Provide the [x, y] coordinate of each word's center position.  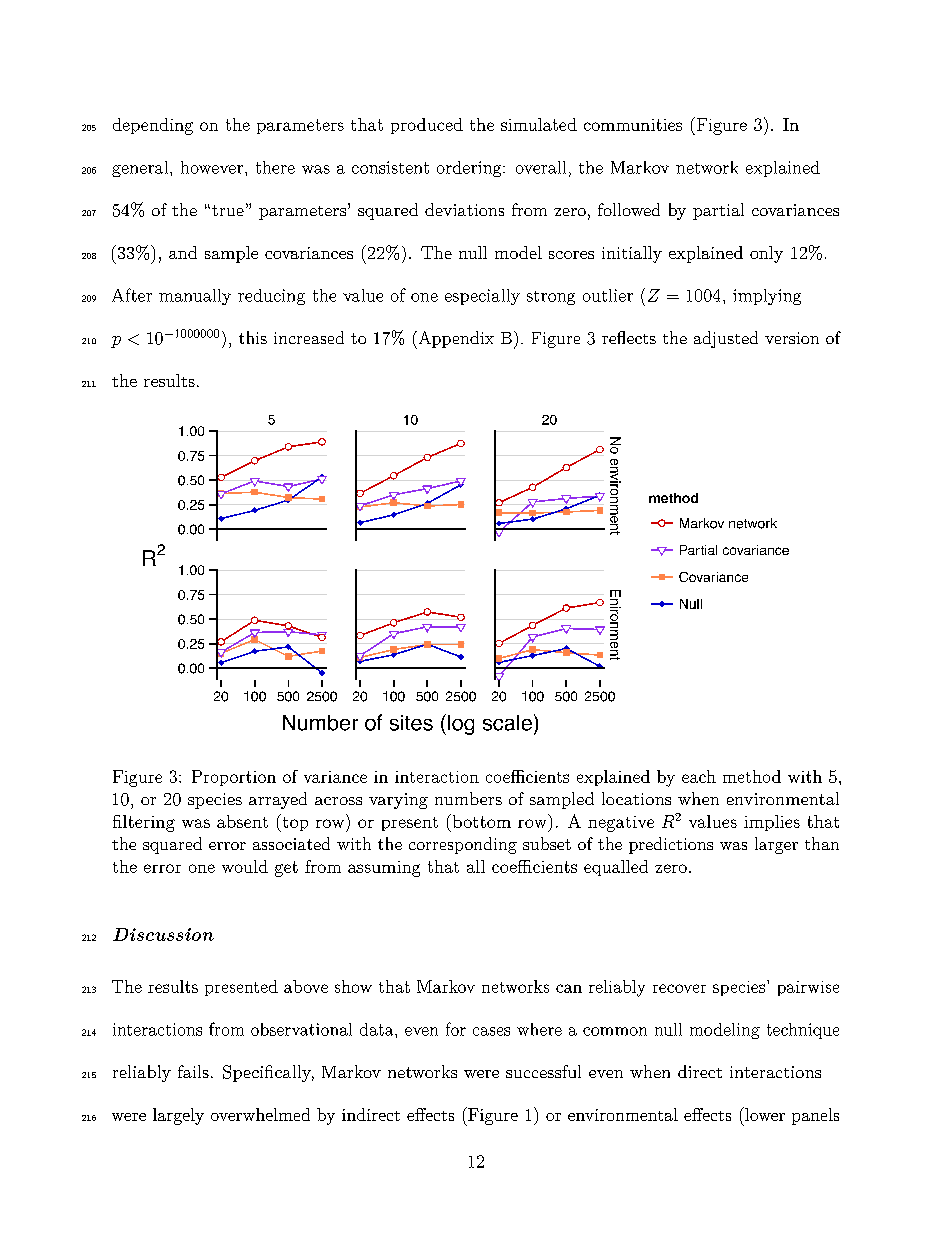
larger [776, 845]
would [245, 866]
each [699, 776]
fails [193, 1071]
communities [633, 125]
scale [507, 723]
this [253, 337]
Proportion [234, 778]
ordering [470, 169]
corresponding [463, 845]
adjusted [726, 339]
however [212, 167]
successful [543, 1071]
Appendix [455, 340]
